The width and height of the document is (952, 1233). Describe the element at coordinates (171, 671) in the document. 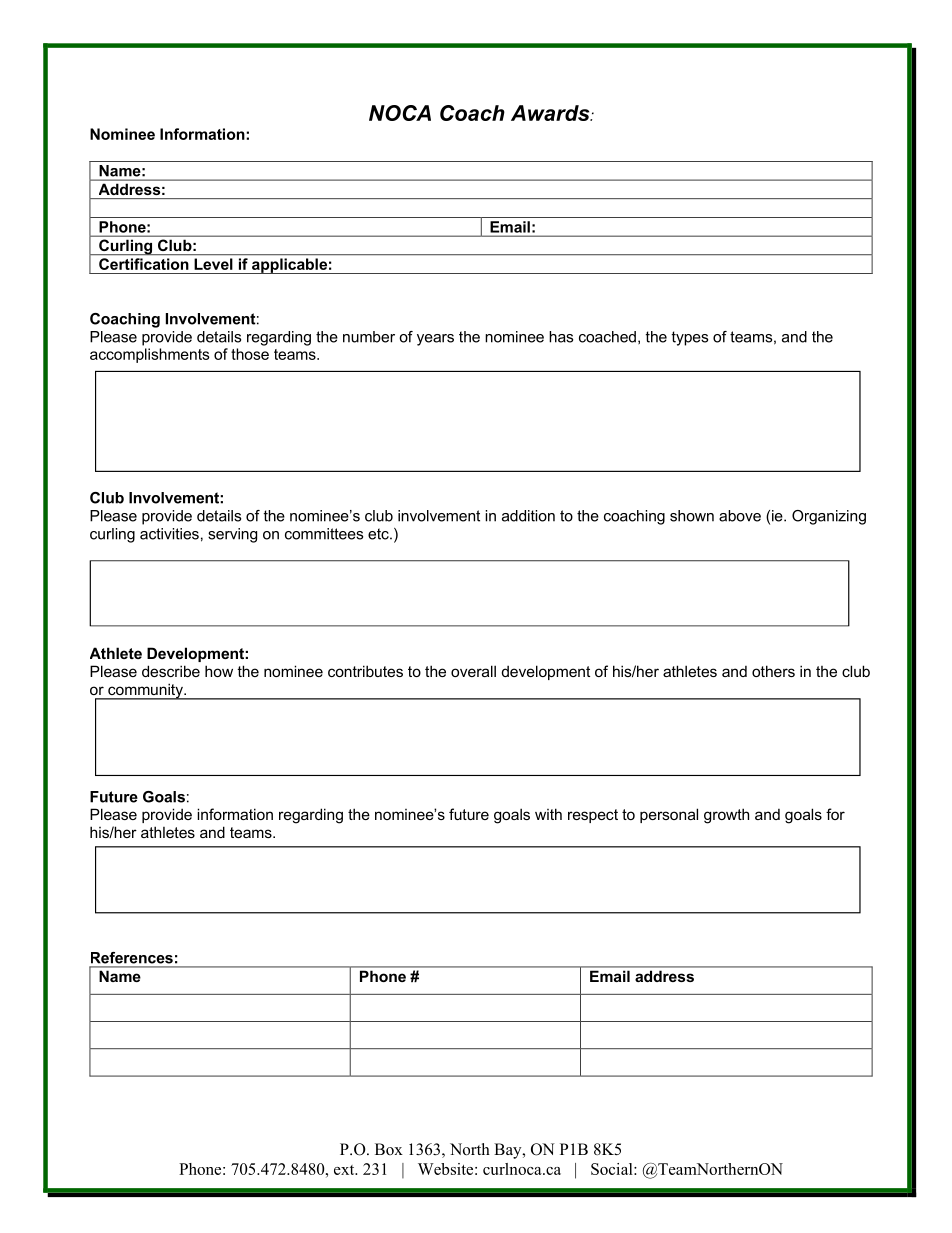

I see `describe` at that location.
